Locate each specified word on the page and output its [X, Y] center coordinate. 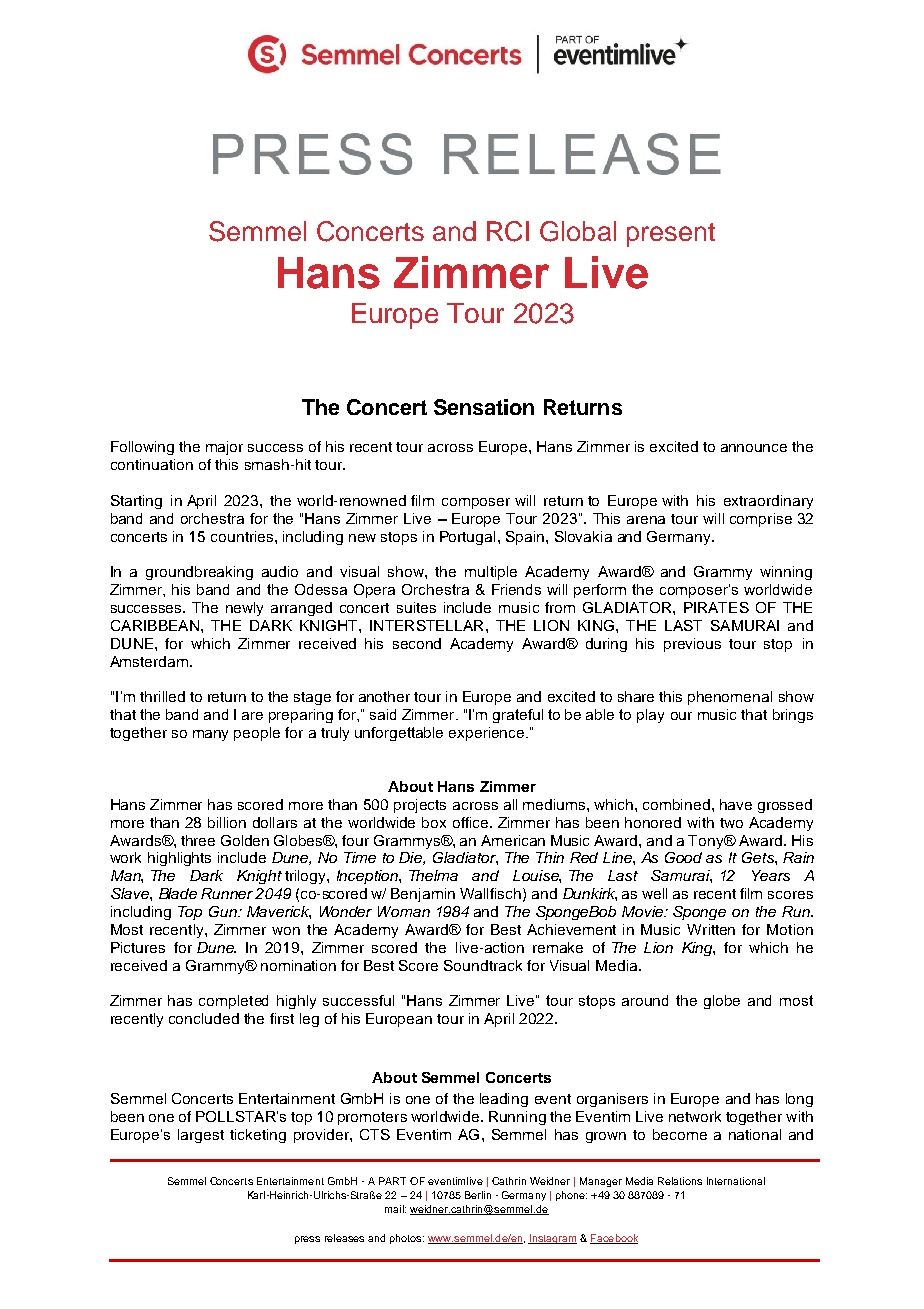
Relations [680, 1181]
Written [711, 929]
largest [201, 1136]
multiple [491, 573]
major [224, 448]
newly [244, 609]
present [671, 235]
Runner [227, 893]
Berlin [478, 1195]
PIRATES [716, 607]
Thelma [433, 875]
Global [578, 231]
